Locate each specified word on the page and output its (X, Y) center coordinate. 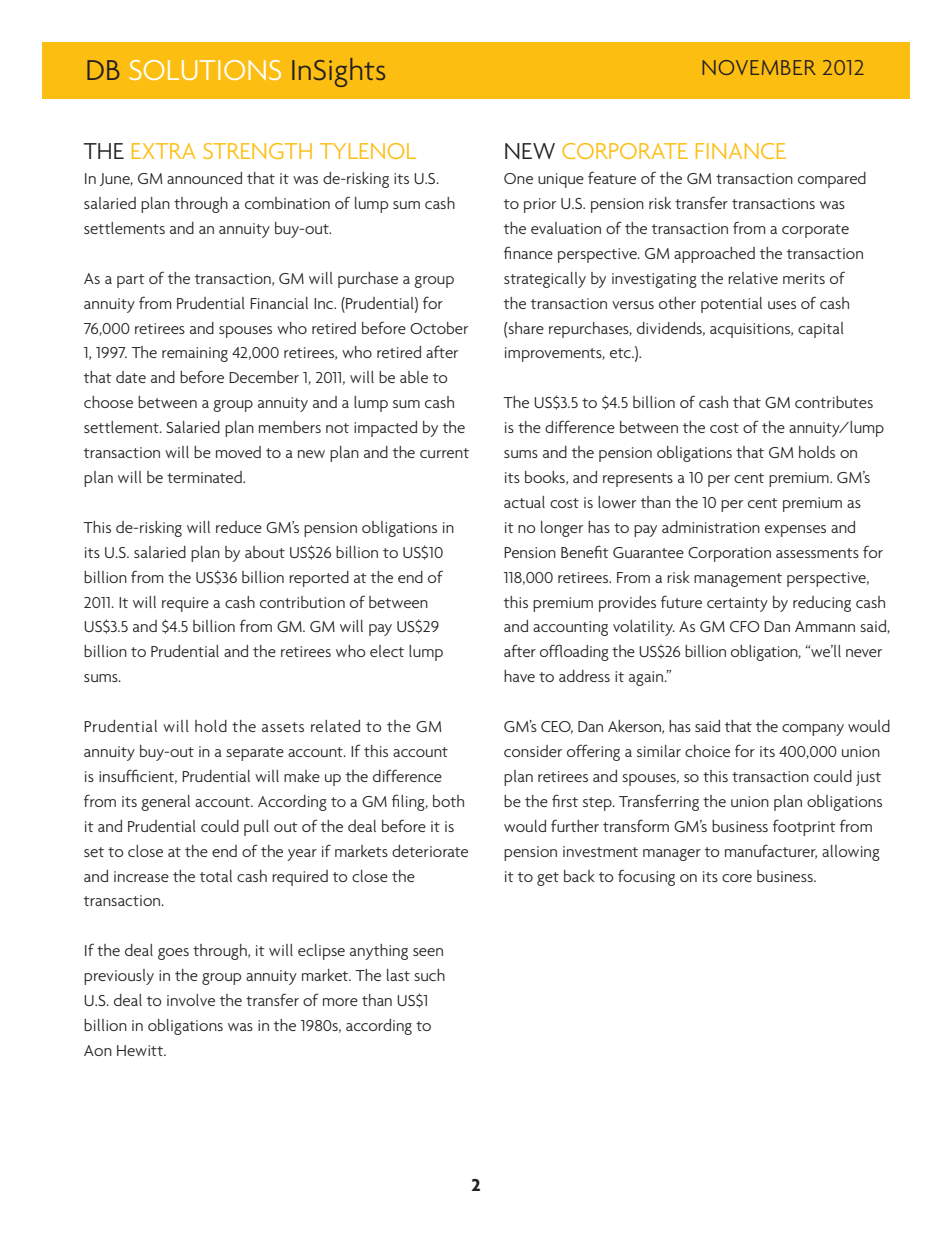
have (519, 676)
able (414, 377)
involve (191, 1000)
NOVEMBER (759, 67)
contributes (834, 402)
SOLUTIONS (205, 70)
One (518, 178)
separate (255, 754)
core (737, 878)
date (131, 377)
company (813, 730)
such (430, 975)
